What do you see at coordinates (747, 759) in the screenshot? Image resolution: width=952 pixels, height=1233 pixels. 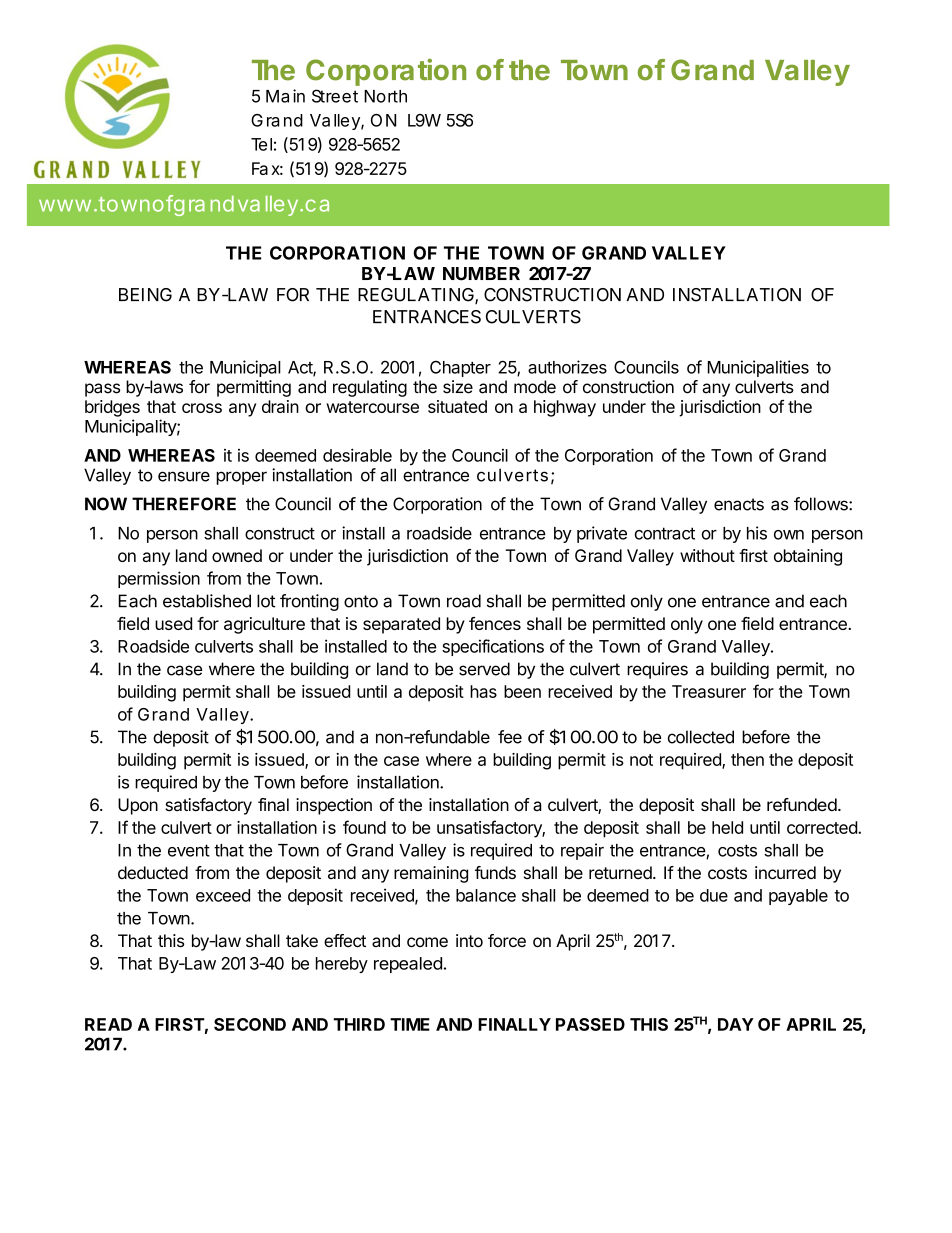 I see `then` at bounding box center [747, 759].
